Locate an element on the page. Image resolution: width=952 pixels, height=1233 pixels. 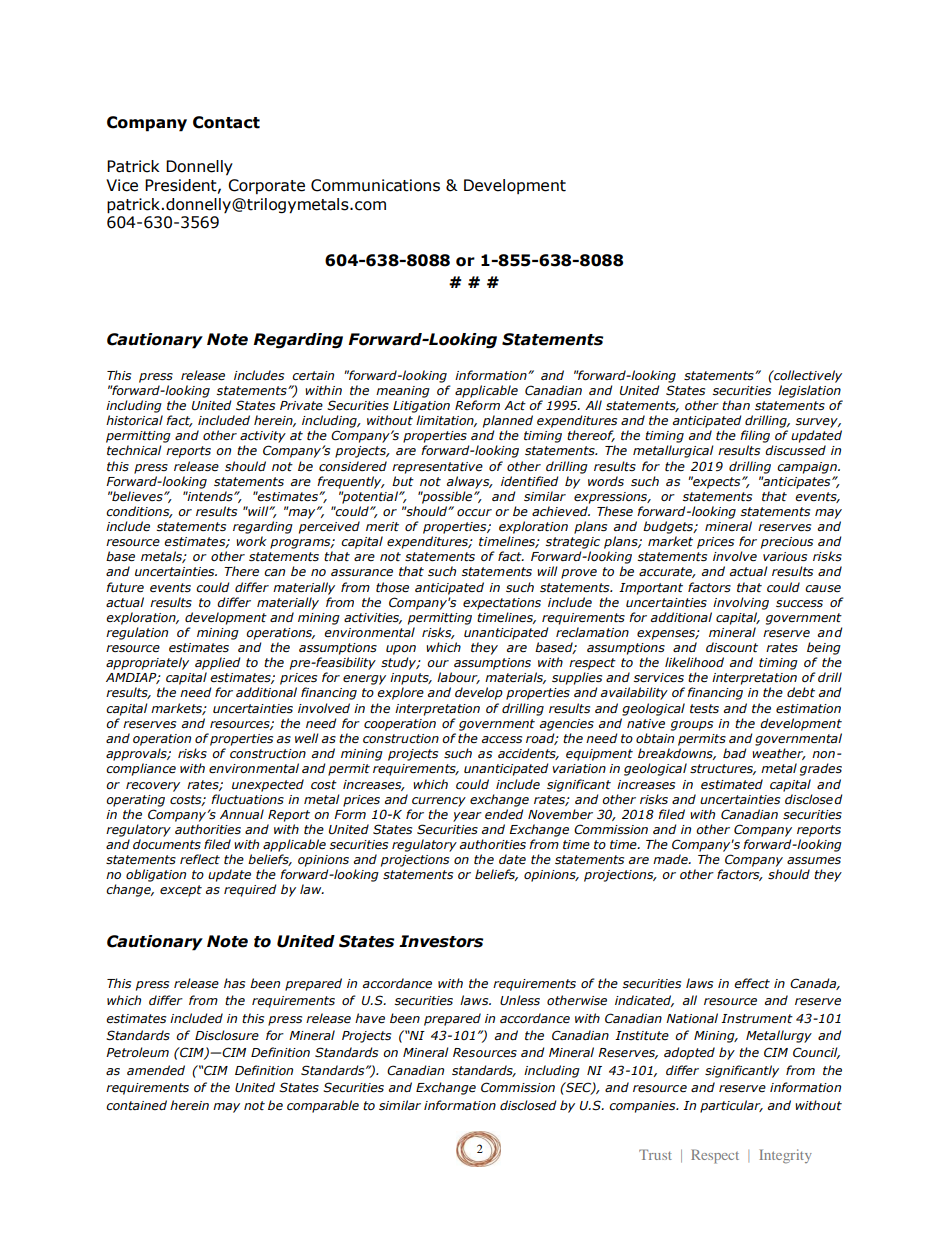
filing is located at coordinates (755, 436).
